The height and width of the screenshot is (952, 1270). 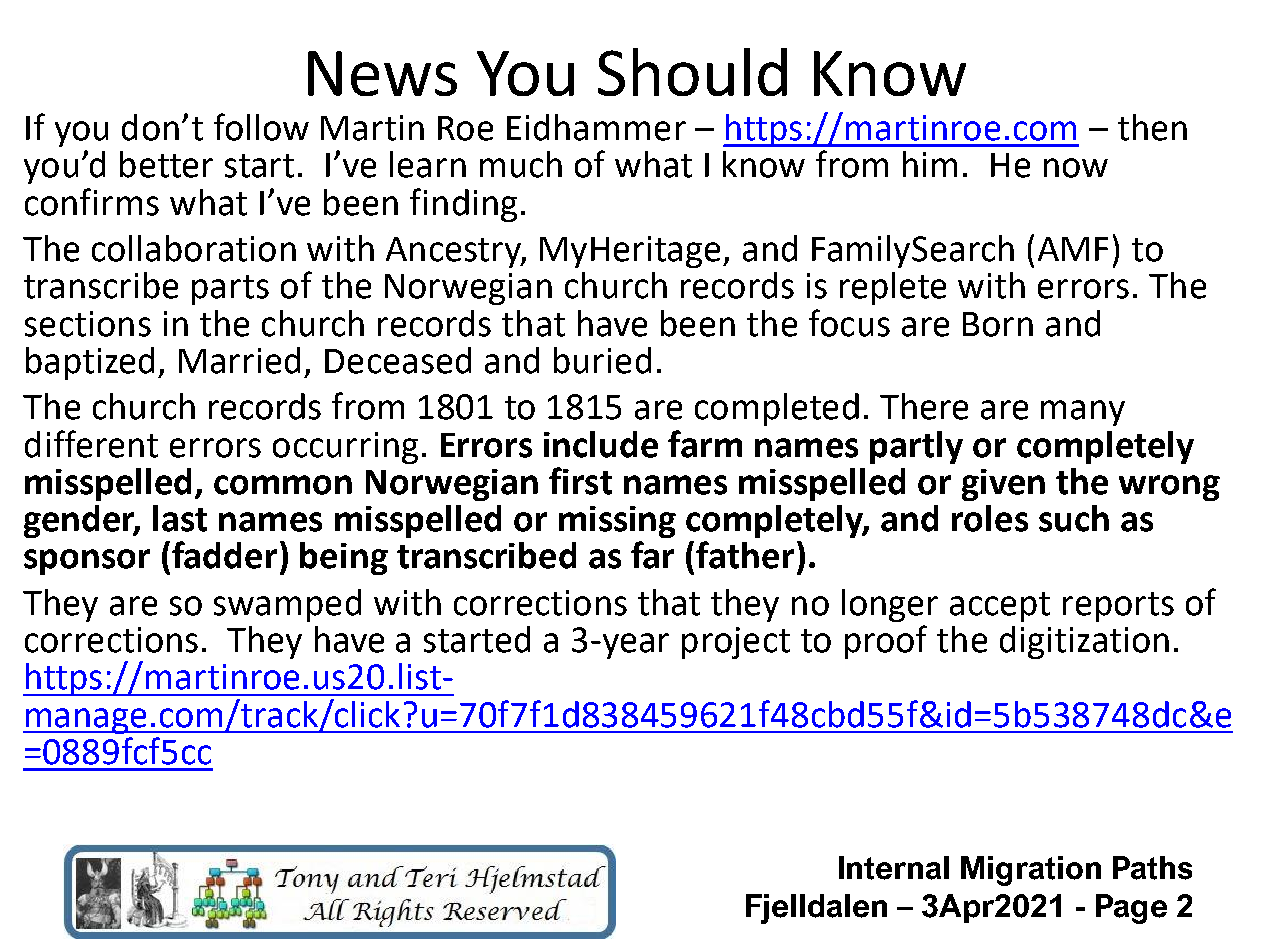 What do you see at coordinates (283, 485) in the screenshot?
I see `common` at bounding box center [283, 485].
